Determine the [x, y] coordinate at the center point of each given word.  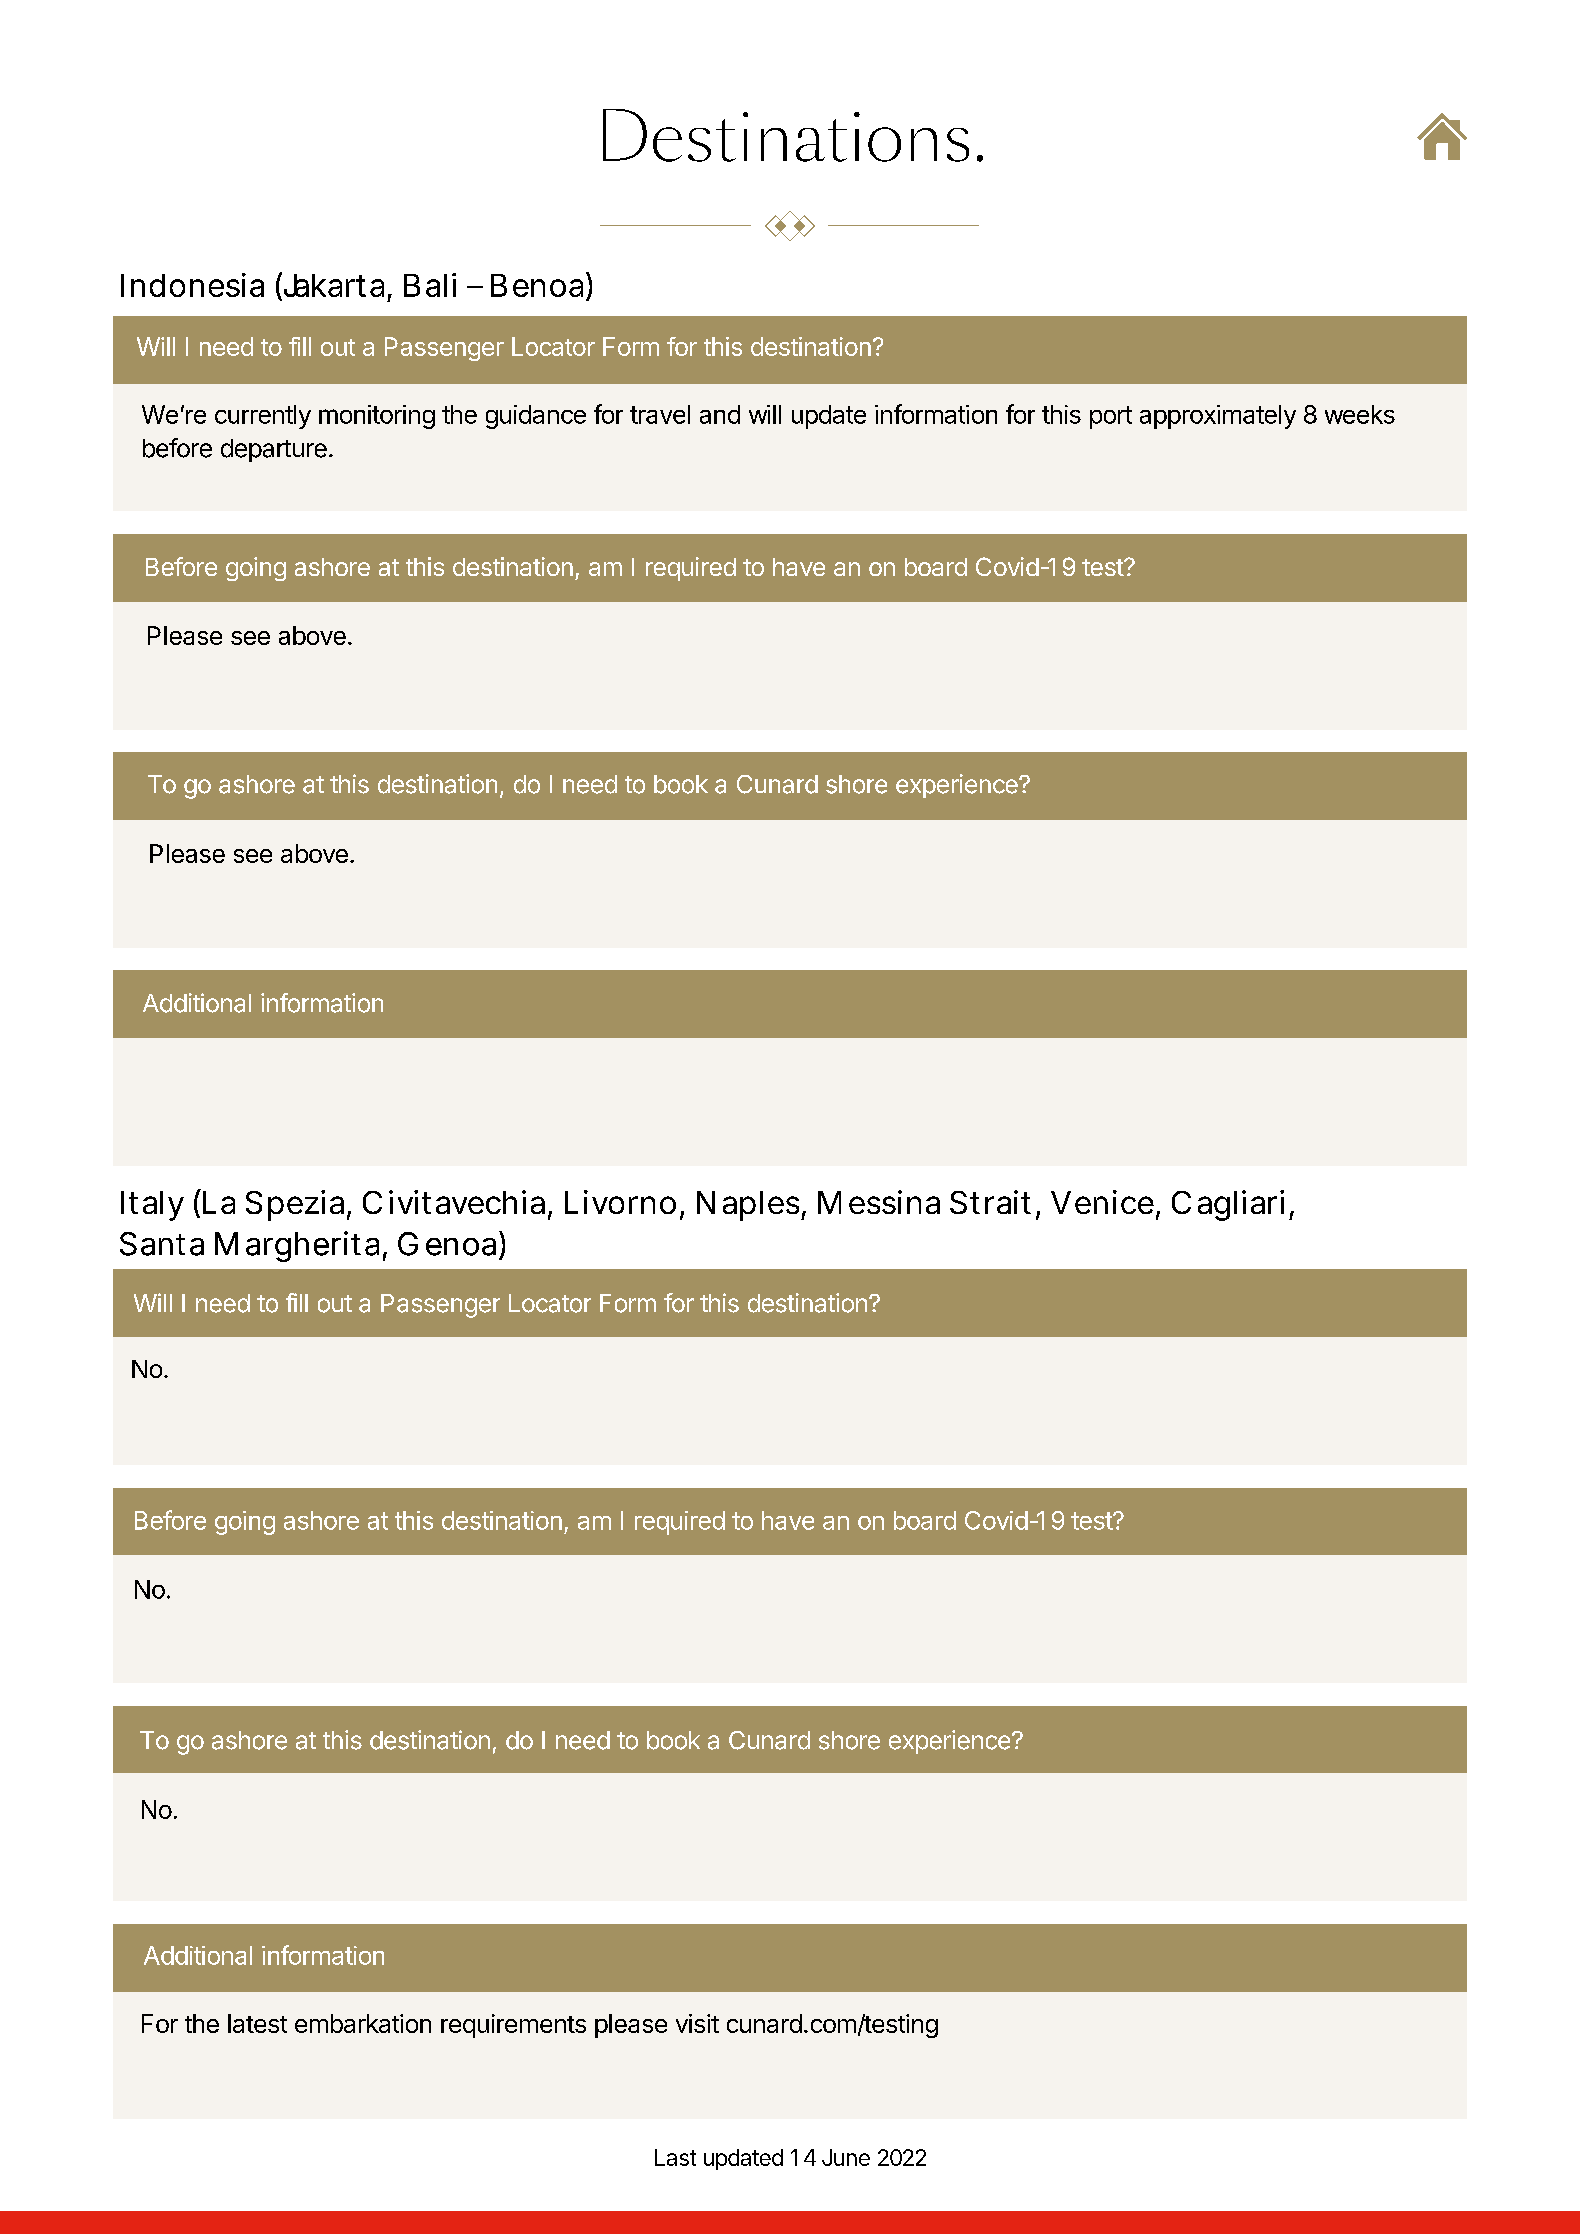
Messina [879, 1202]
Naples [751, 1206]
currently [263, 417]
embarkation [363, 2023]
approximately [1218, 417]
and [720, 414]
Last [675, 2157]
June [846, 2157]
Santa [162, 1244]
